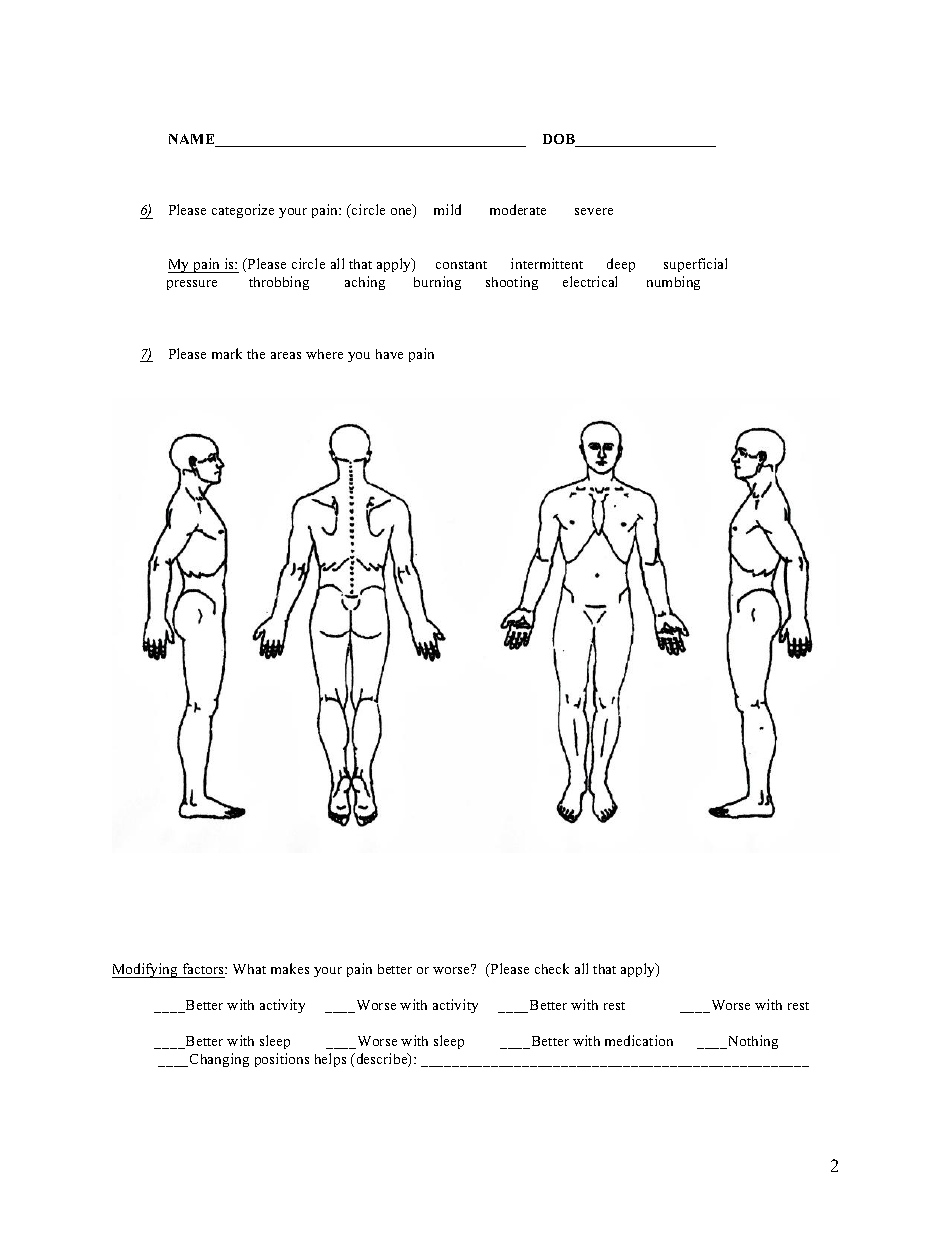  I want to click on mild, so click(447, 209).
